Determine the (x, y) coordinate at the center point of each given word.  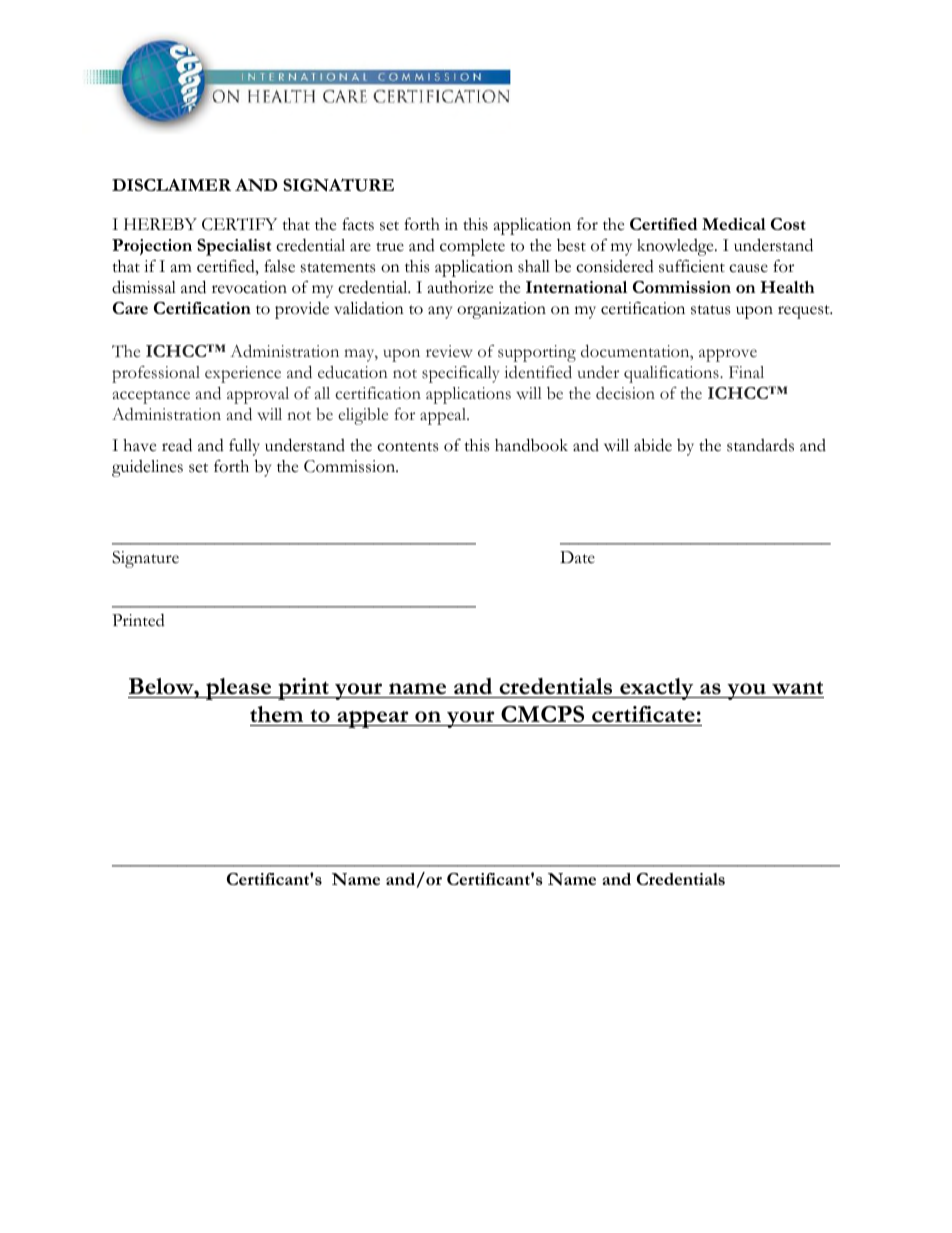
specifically (460, 374)
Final (746, 372)
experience (243, 374)
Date (577, 557)
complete (472, 247)
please (239, 689)
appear (373, 719)
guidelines (147, 468)
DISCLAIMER (171, 185)
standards (760, 445)
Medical (734, 224)
